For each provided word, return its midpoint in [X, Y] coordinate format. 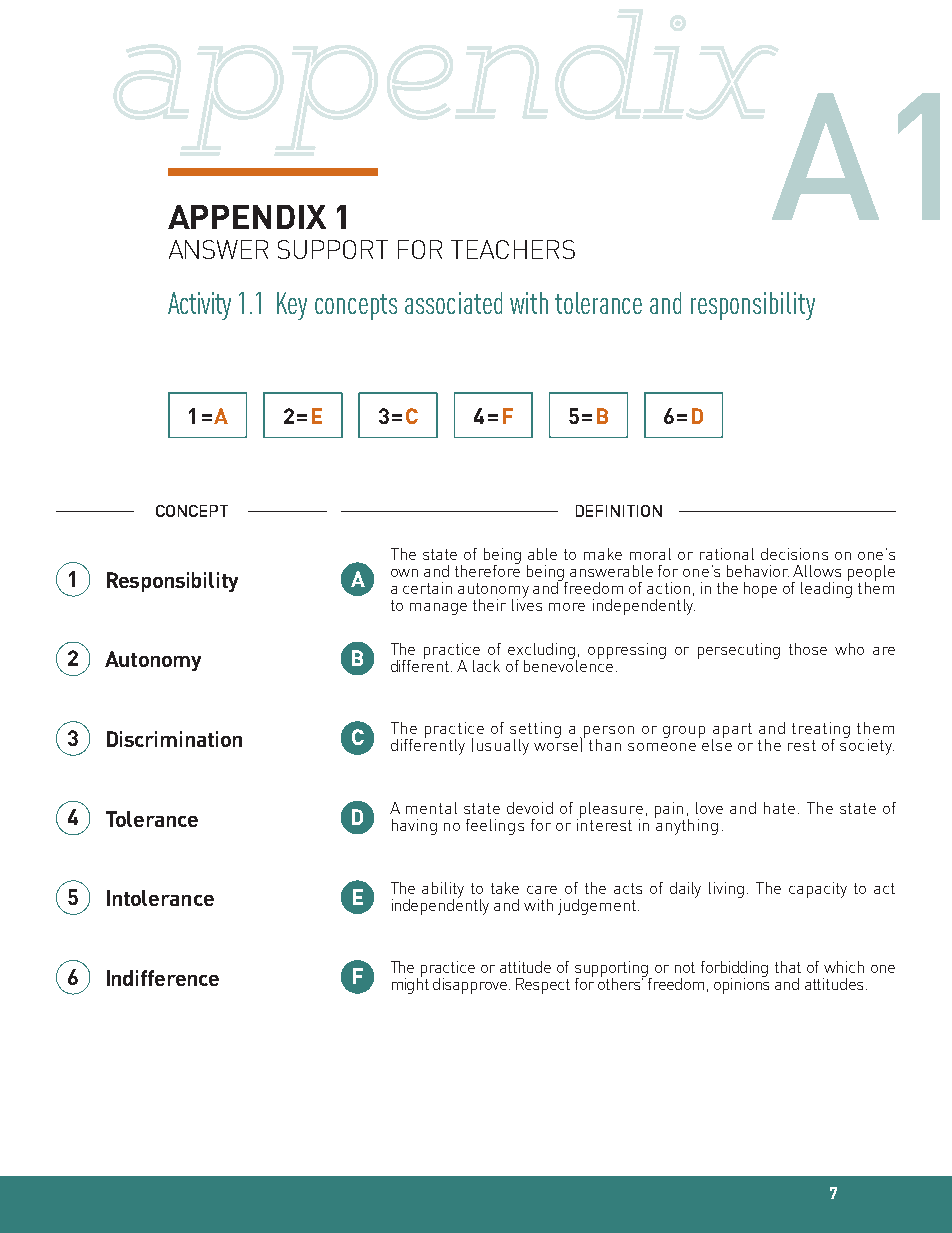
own [404, 573]
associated [453, 303]
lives [527, 604]
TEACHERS [513, 249]
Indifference [163, 978]
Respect [543, 986]
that [788, 967]
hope [760, 590]
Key [292, 306]
